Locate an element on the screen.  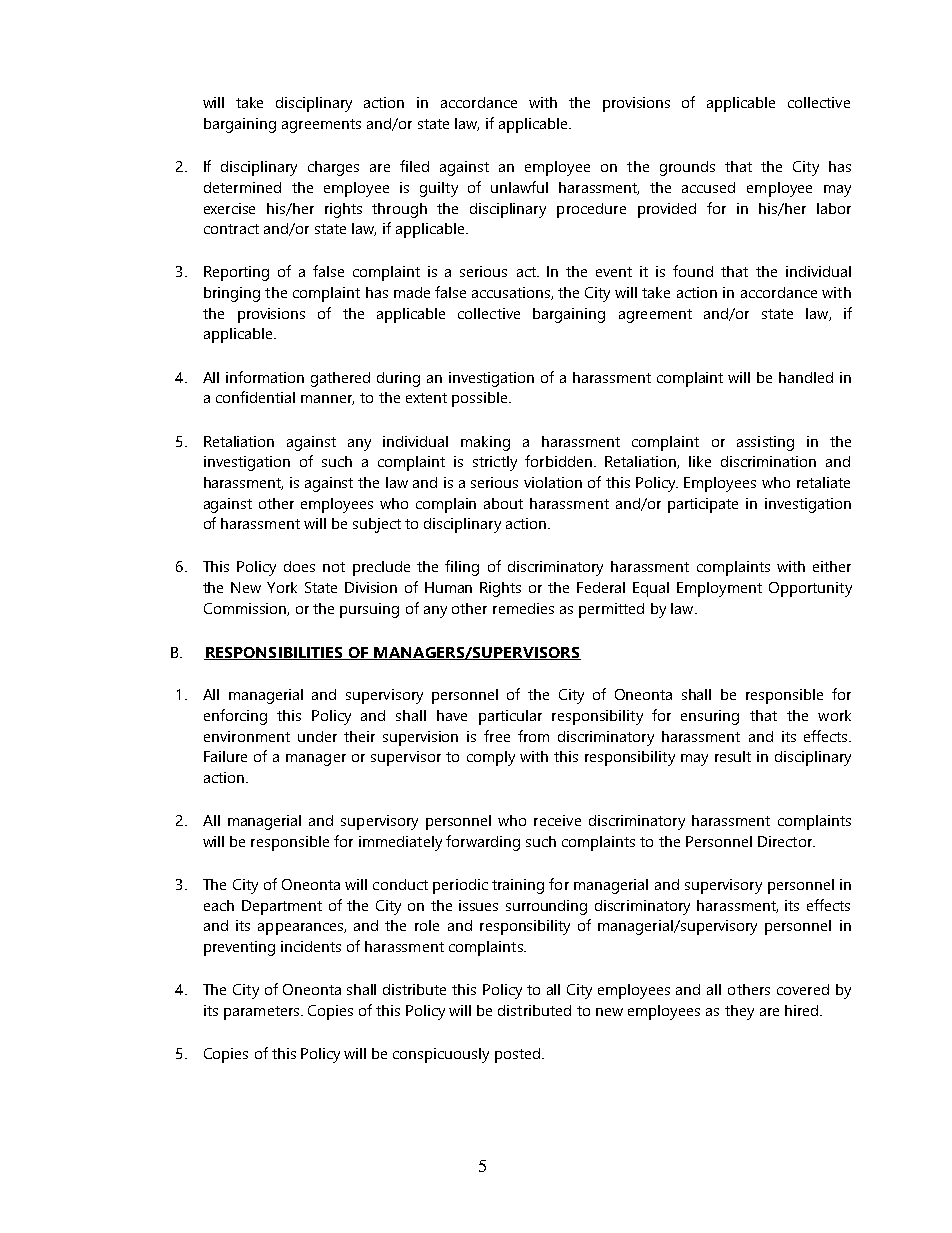
handled is located at coordinates (806, 377).
